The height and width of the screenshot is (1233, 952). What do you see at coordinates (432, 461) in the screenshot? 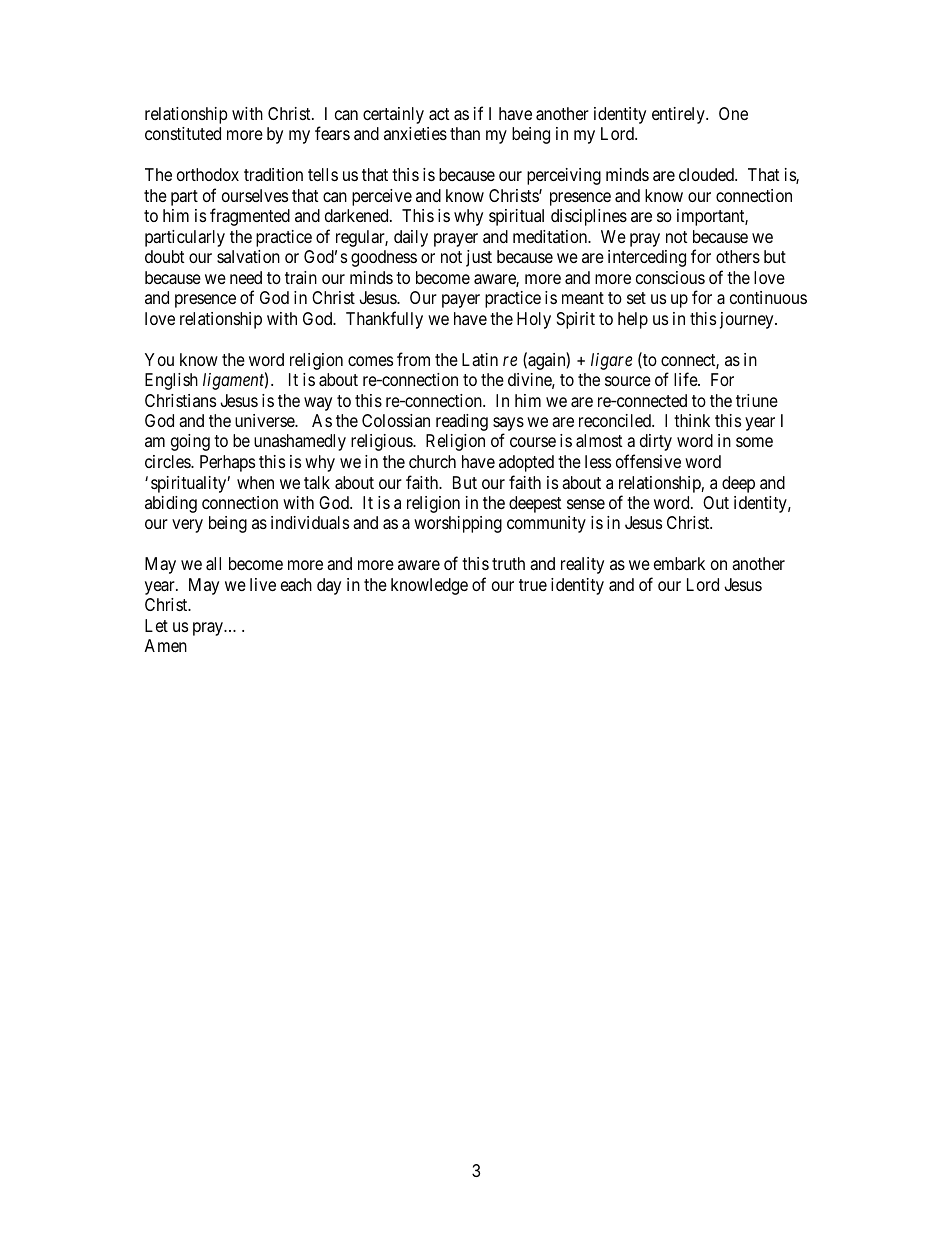
I see `church` at bounding box center [432, 461].
